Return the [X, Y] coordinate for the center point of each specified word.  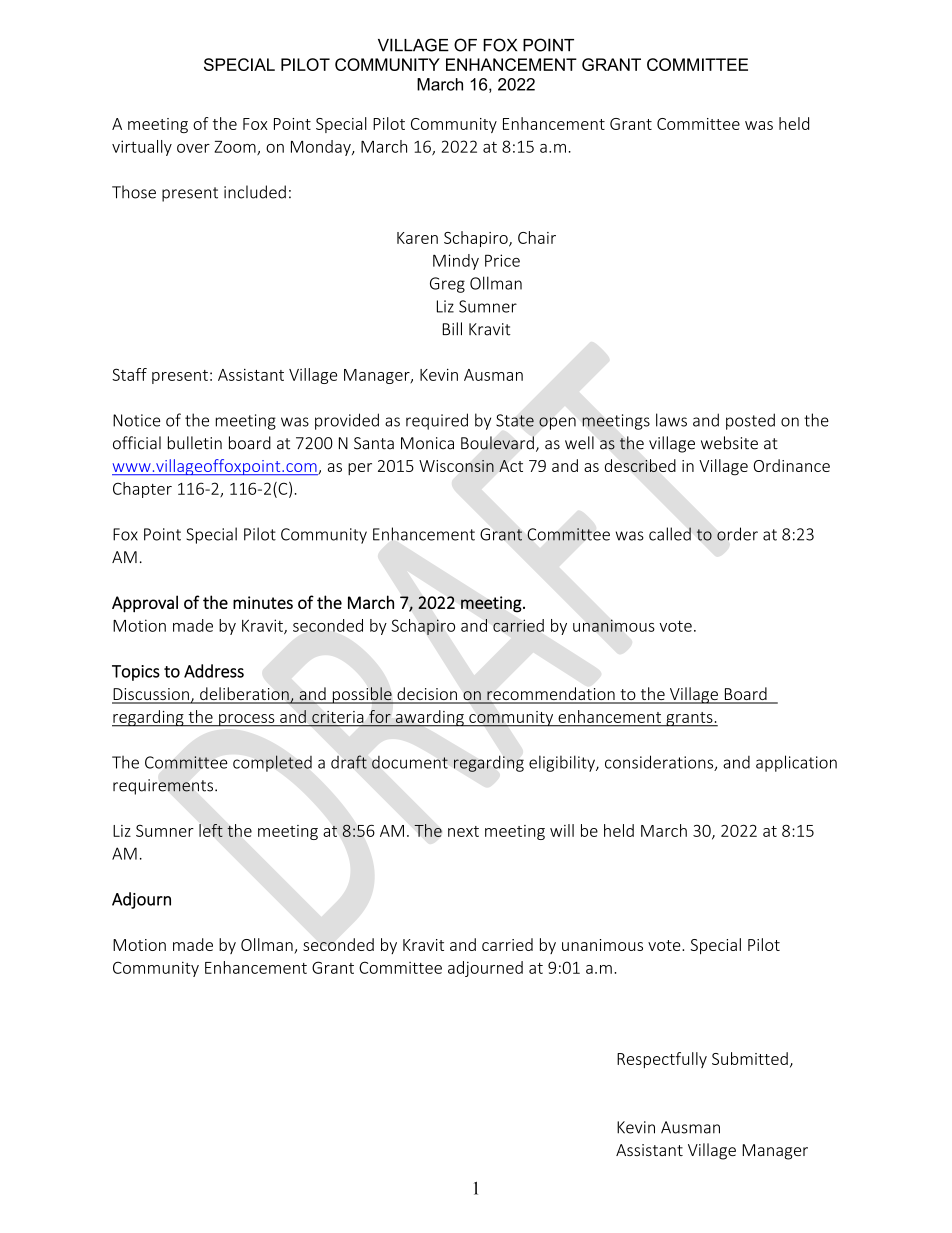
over [193, 148]
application [796, 763]
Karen [417, 238]
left [211, 830]
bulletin [195, 443]
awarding [429, 718]
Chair [537, 237]
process [247, 720]
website [729, 443]
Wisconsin [456, 466]
